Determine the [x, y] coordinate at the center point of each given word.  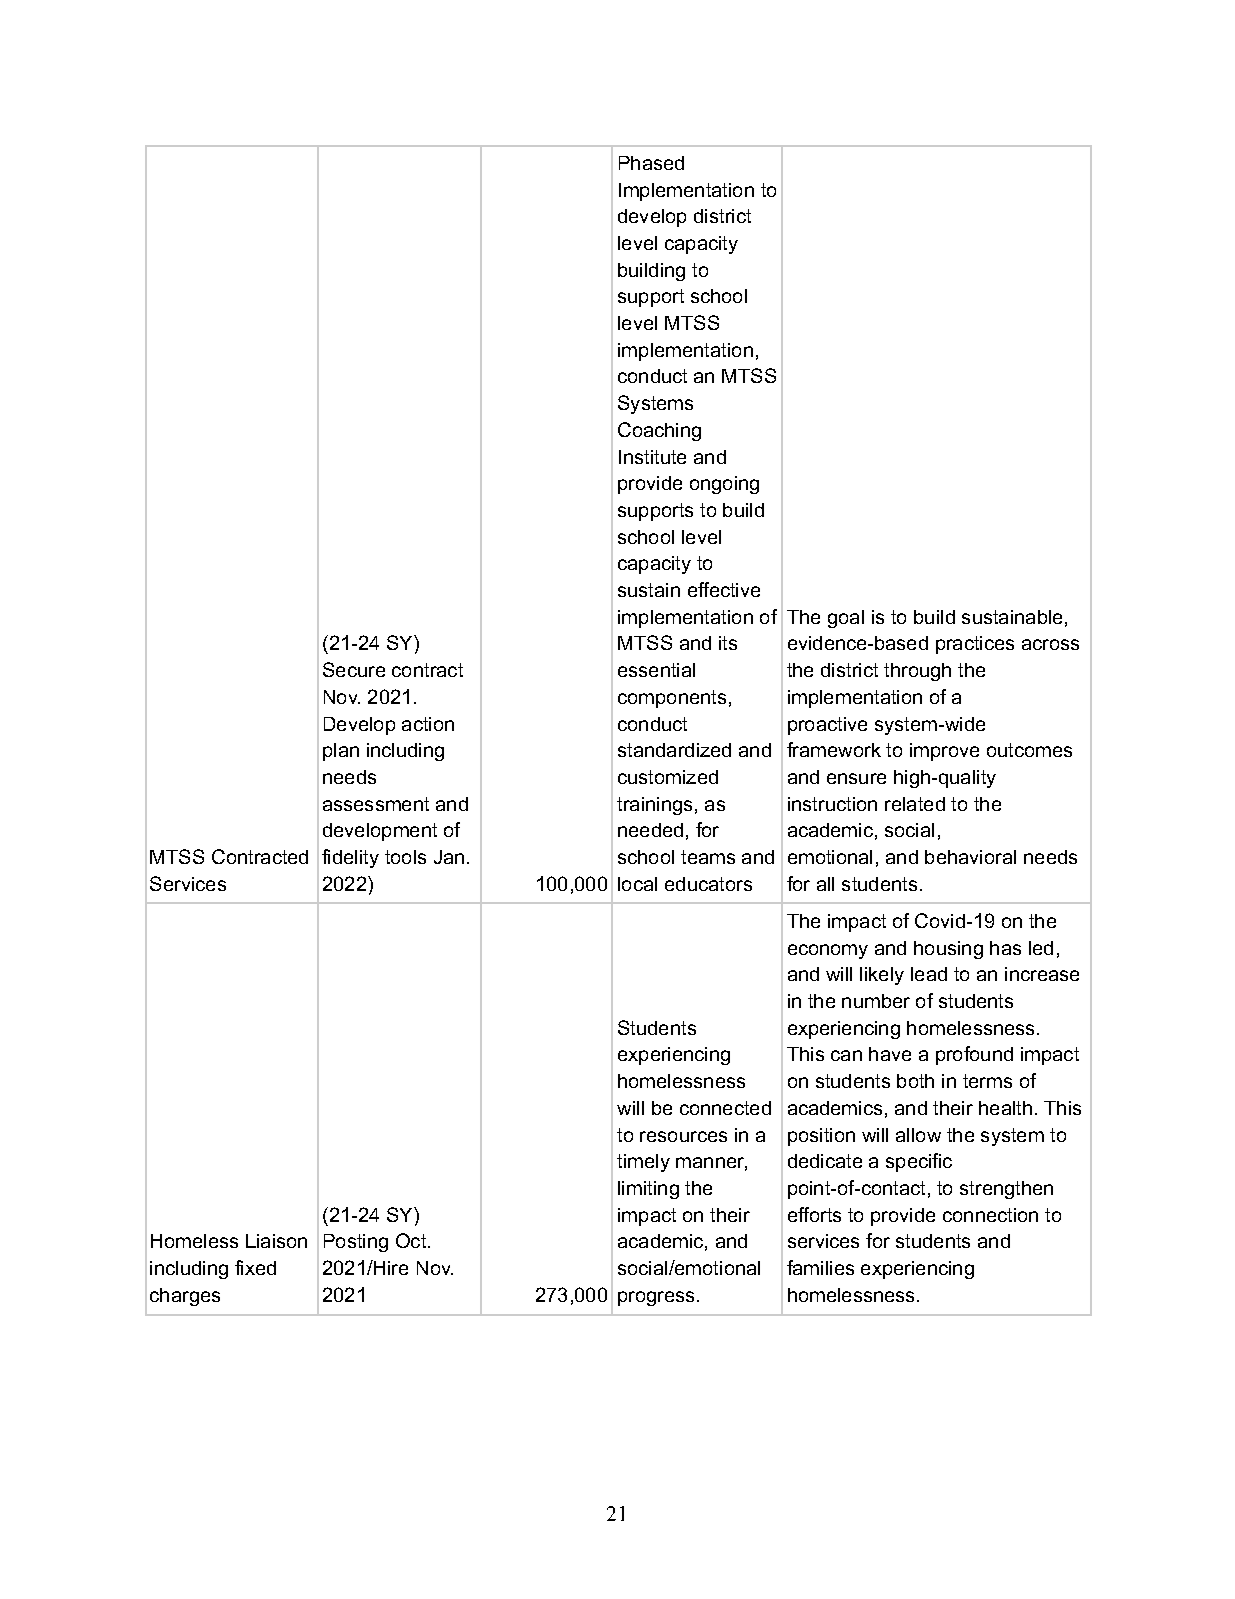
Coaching [659, 431]
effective [724, 589]
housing [948, 950]
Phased [651, 163]
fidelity [350, 858]
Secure [354, 669]
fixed [255, 1267]
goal [846, 619]
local [637, 884]
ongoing [724, 485]
